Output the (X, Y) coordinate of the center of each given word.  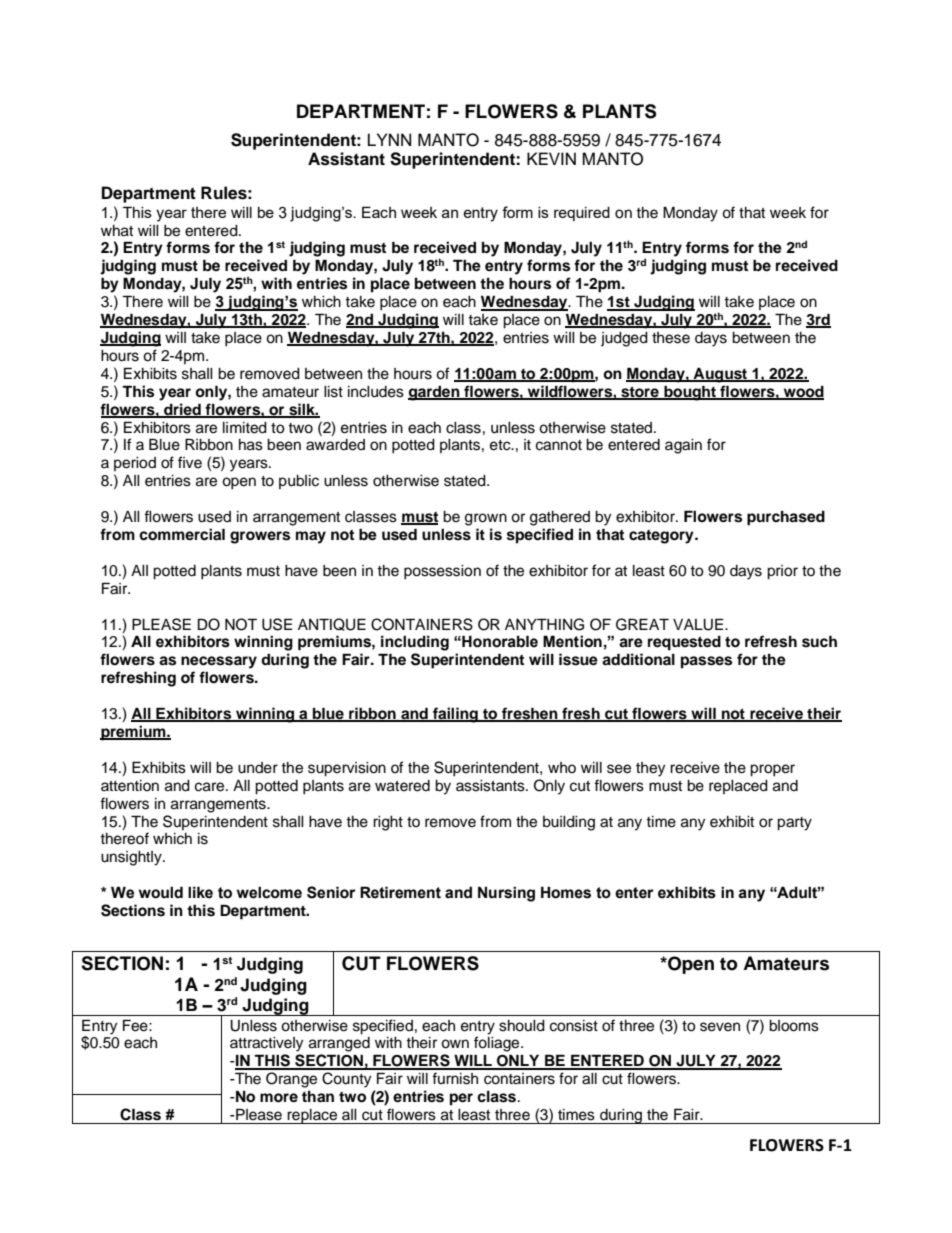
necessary (219, 662)
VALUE (699, 624)
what (117, 231)
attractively (266, 1044)
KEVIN (551, 158)
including (415, 643)
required (582, 214)
